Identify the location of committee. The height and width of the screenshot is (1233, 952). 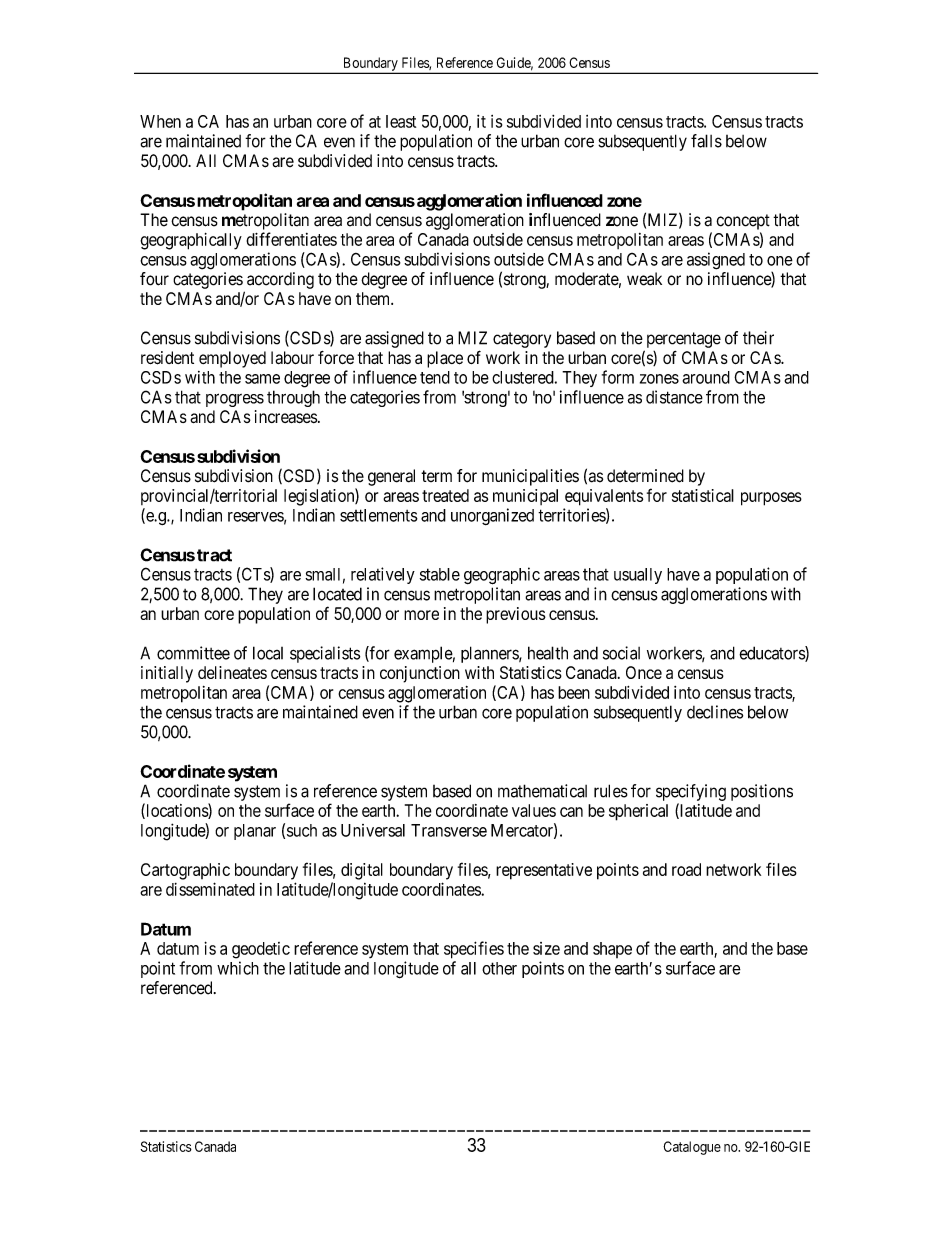
(193, 653).
